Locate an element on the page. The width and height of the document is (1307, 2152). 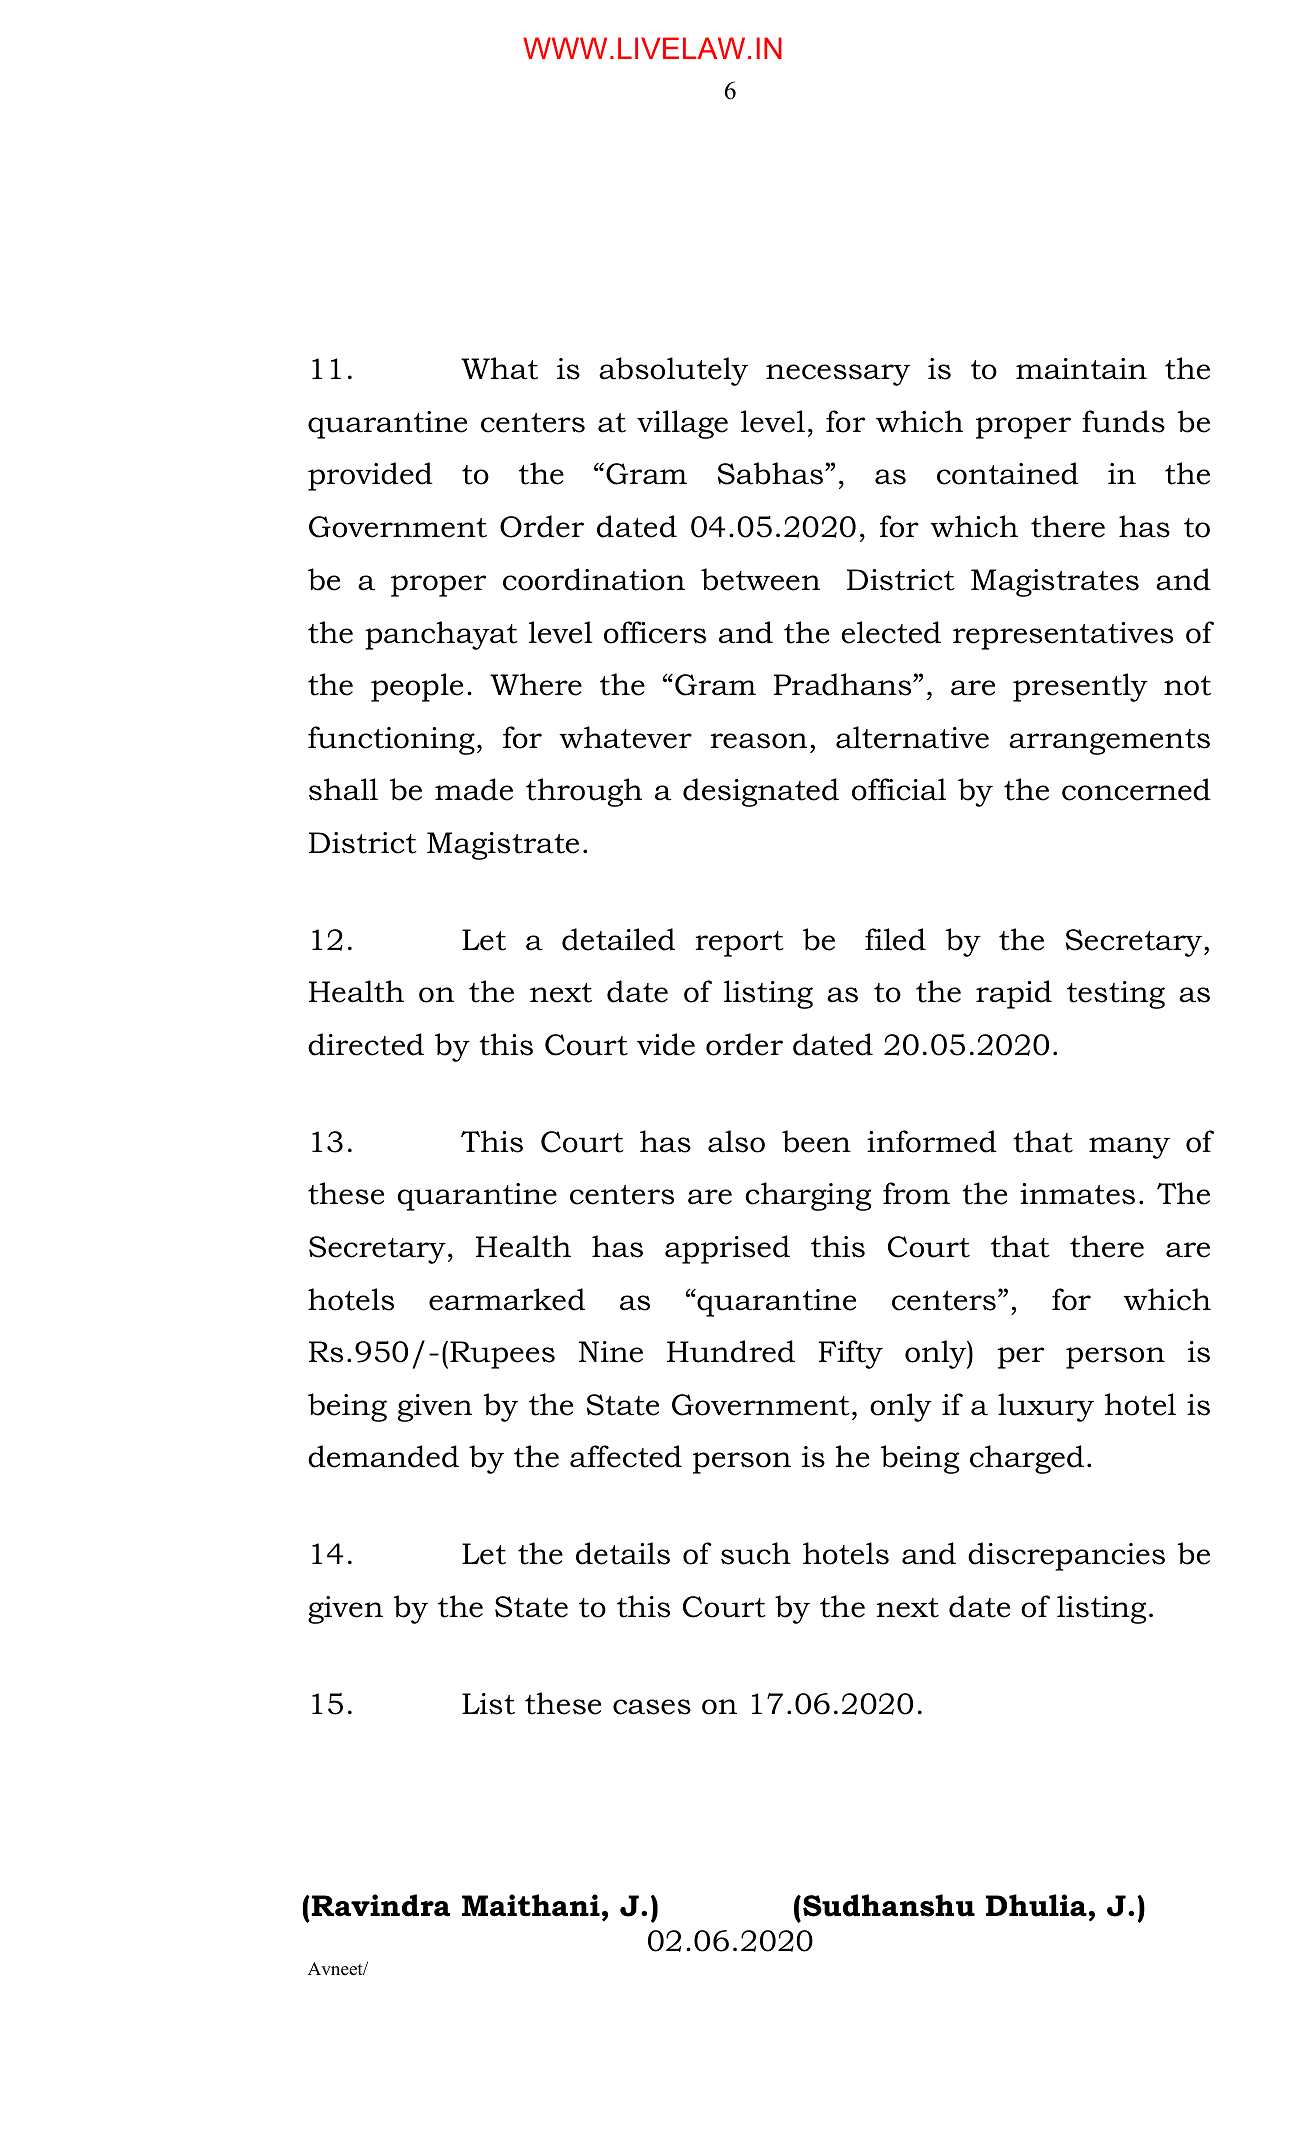
cases is located at coordinates (652, 1707).
